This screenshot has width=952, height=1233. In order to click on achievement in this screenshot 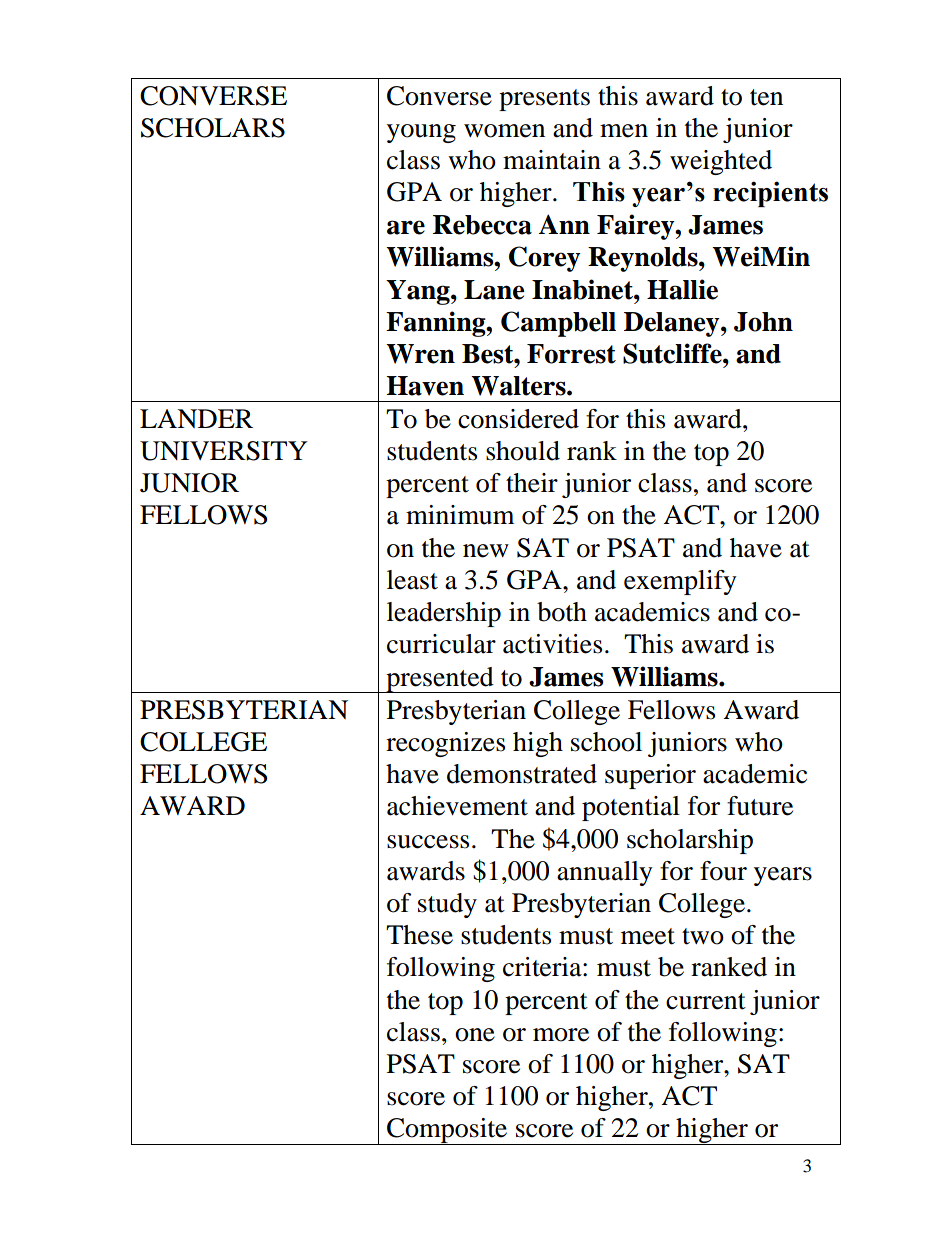, I will do `click(457, 806)`.
